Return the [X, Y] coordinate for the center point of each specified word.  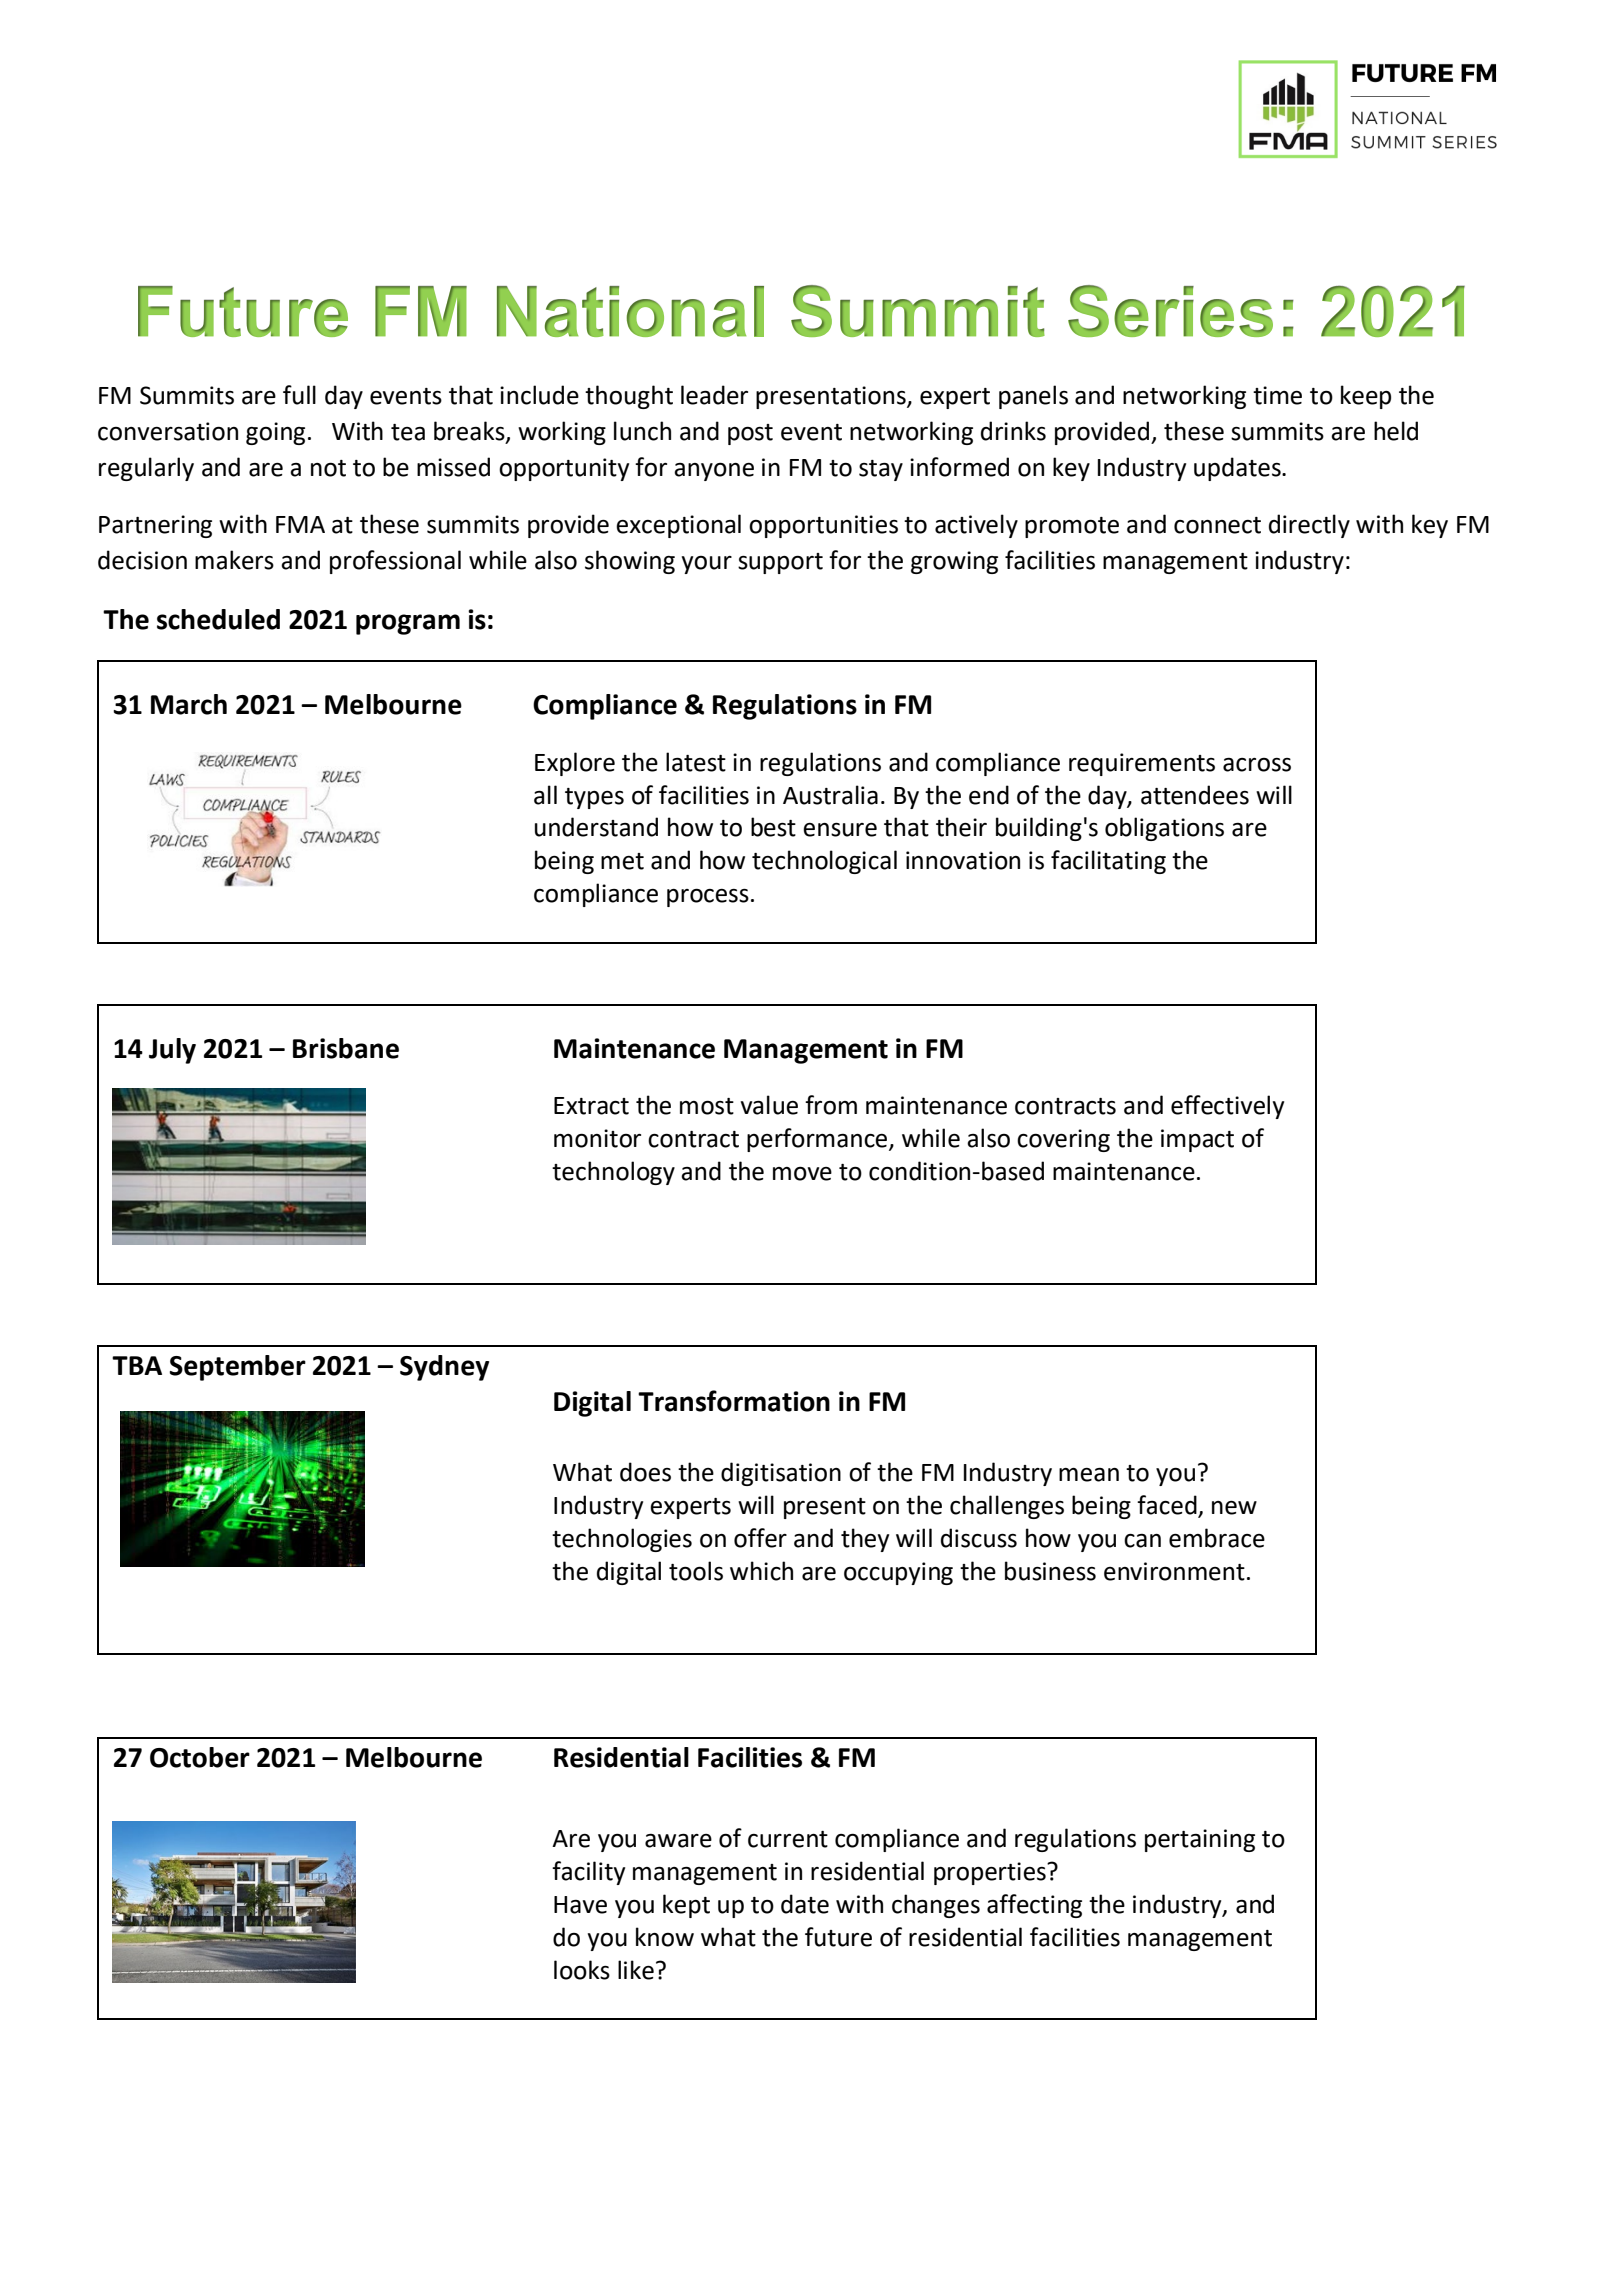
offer [760, 1538]
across [1257, 765]
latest [696, 762]
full [299, 395]
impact [1197, 1140]
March [189, 704]
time [1277, 395]
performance [818, 1140]
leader [714, 395]
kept [686, 1906]
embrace [1217, 1538]
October [200, 1757]
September [238, 1368]
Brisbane [346, 1048]
